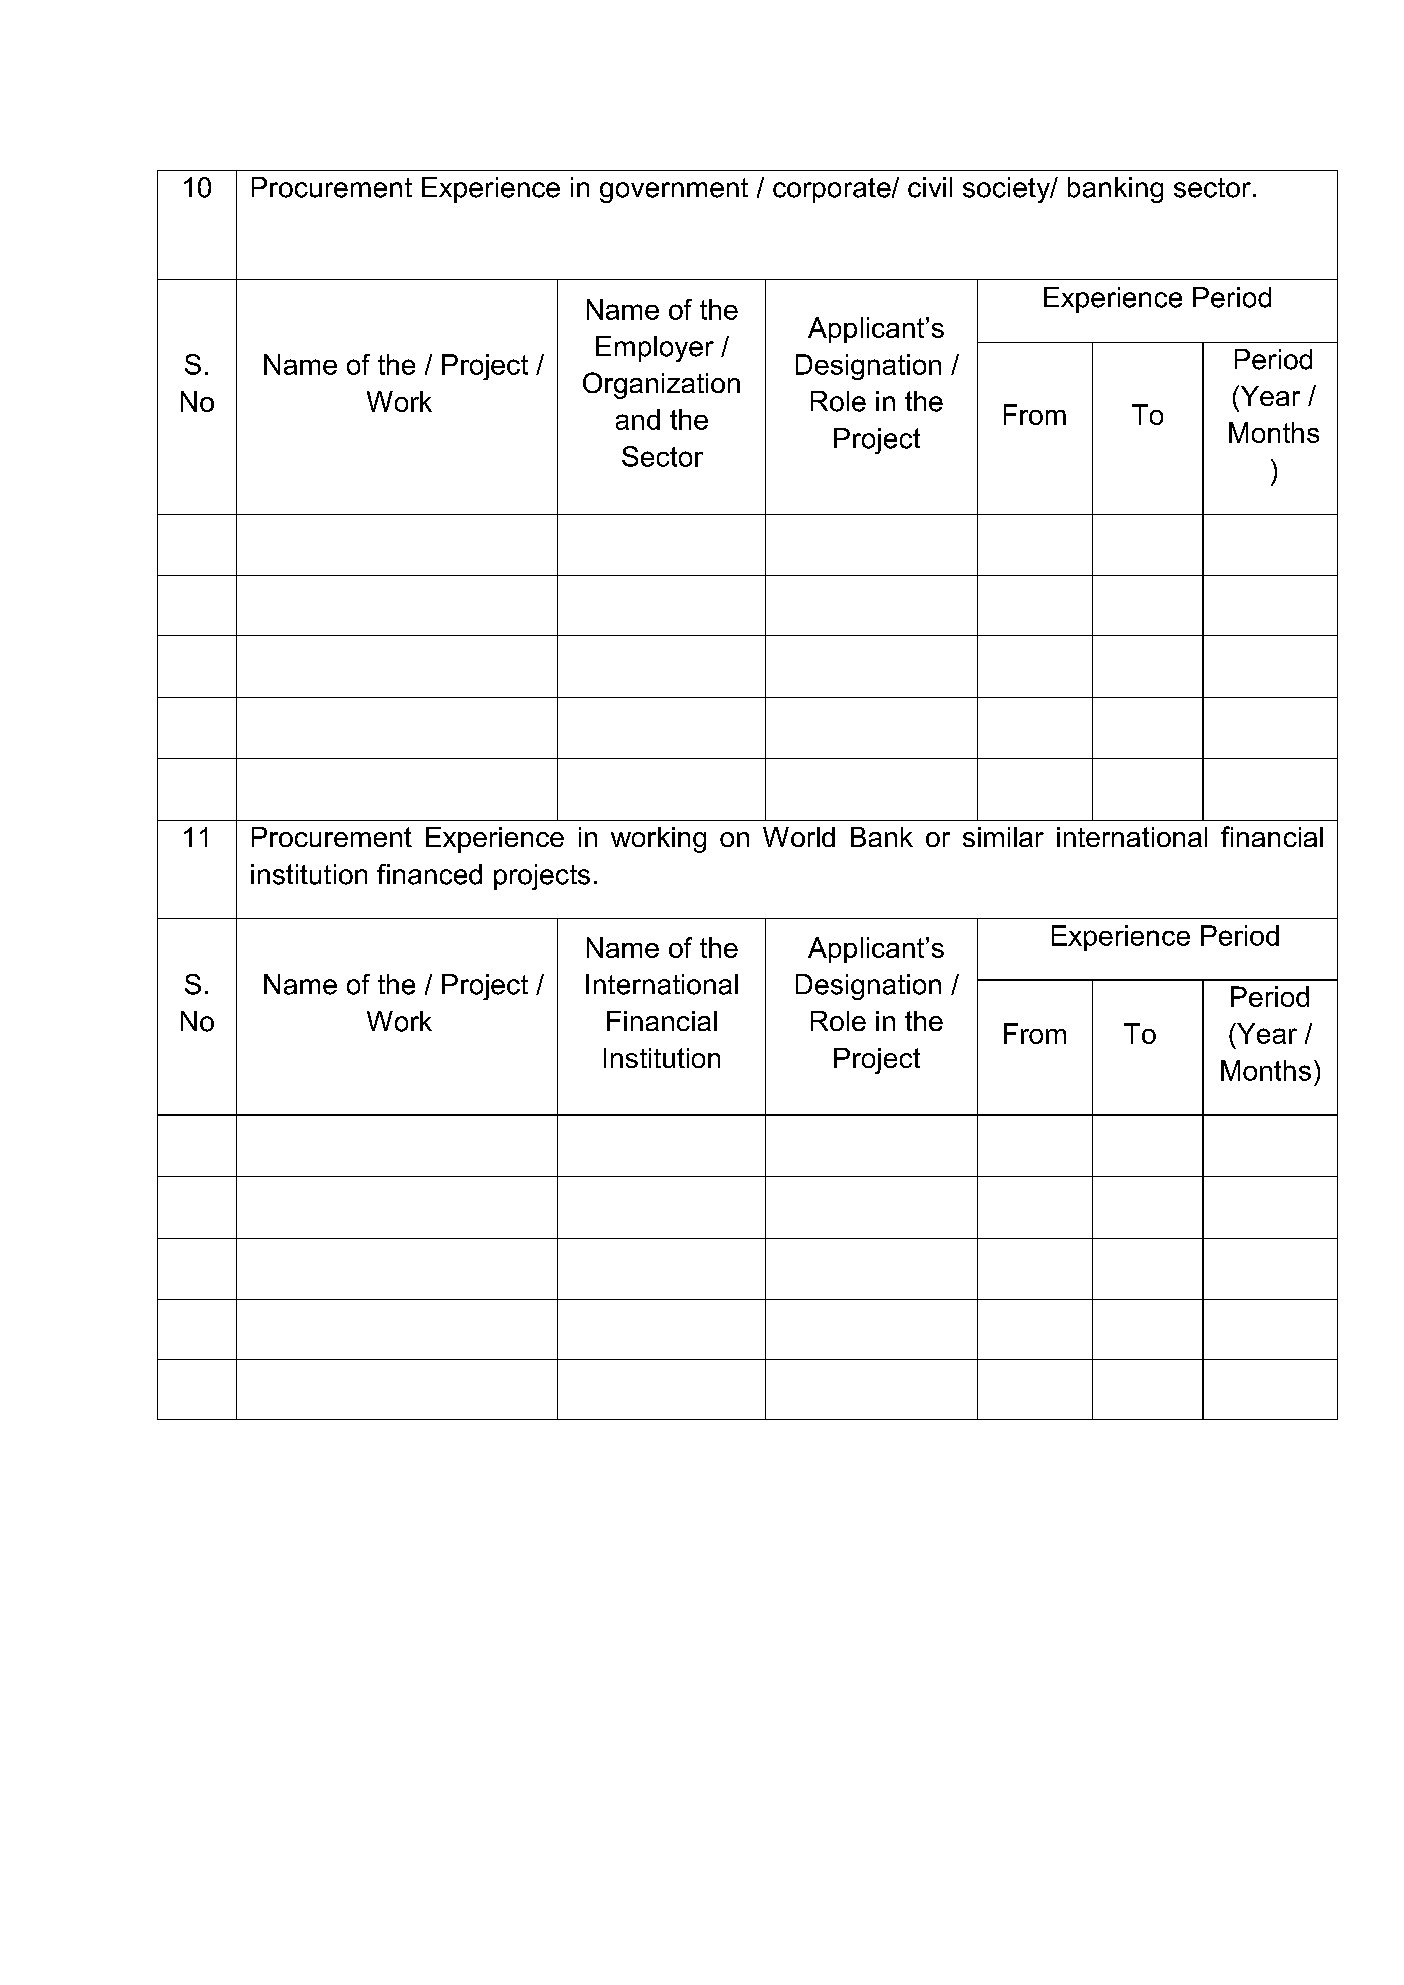 The image size is (1404, 1985). Describe the element at coordinates (674, 190) in the screenshot. I see `government` at that location.
